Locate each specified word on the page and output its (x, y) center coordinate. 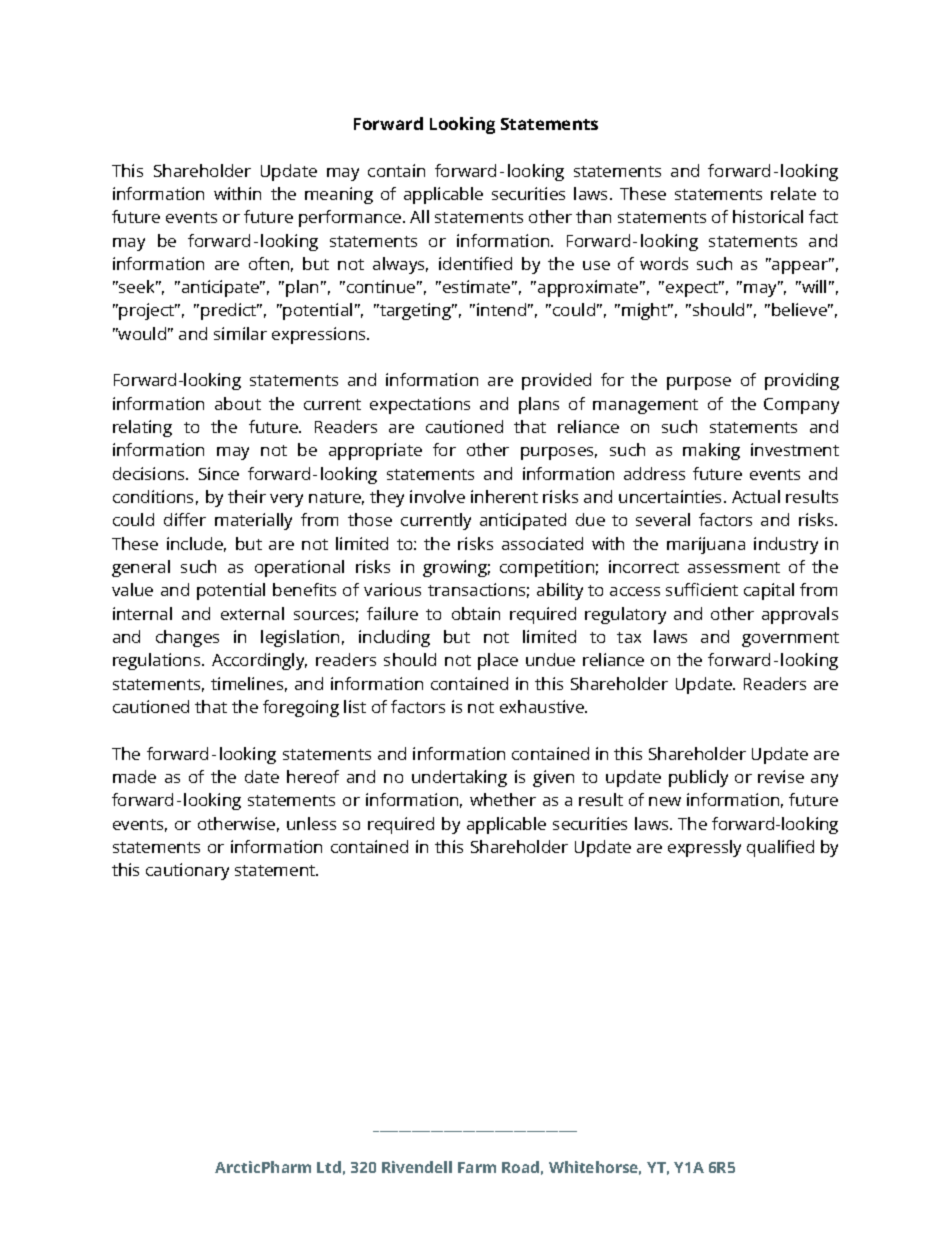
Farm (477, 1167)
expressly (704, 848)
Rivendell (417, 1167)
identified (475, 263)
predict (230, 311)
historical (768, 216)
